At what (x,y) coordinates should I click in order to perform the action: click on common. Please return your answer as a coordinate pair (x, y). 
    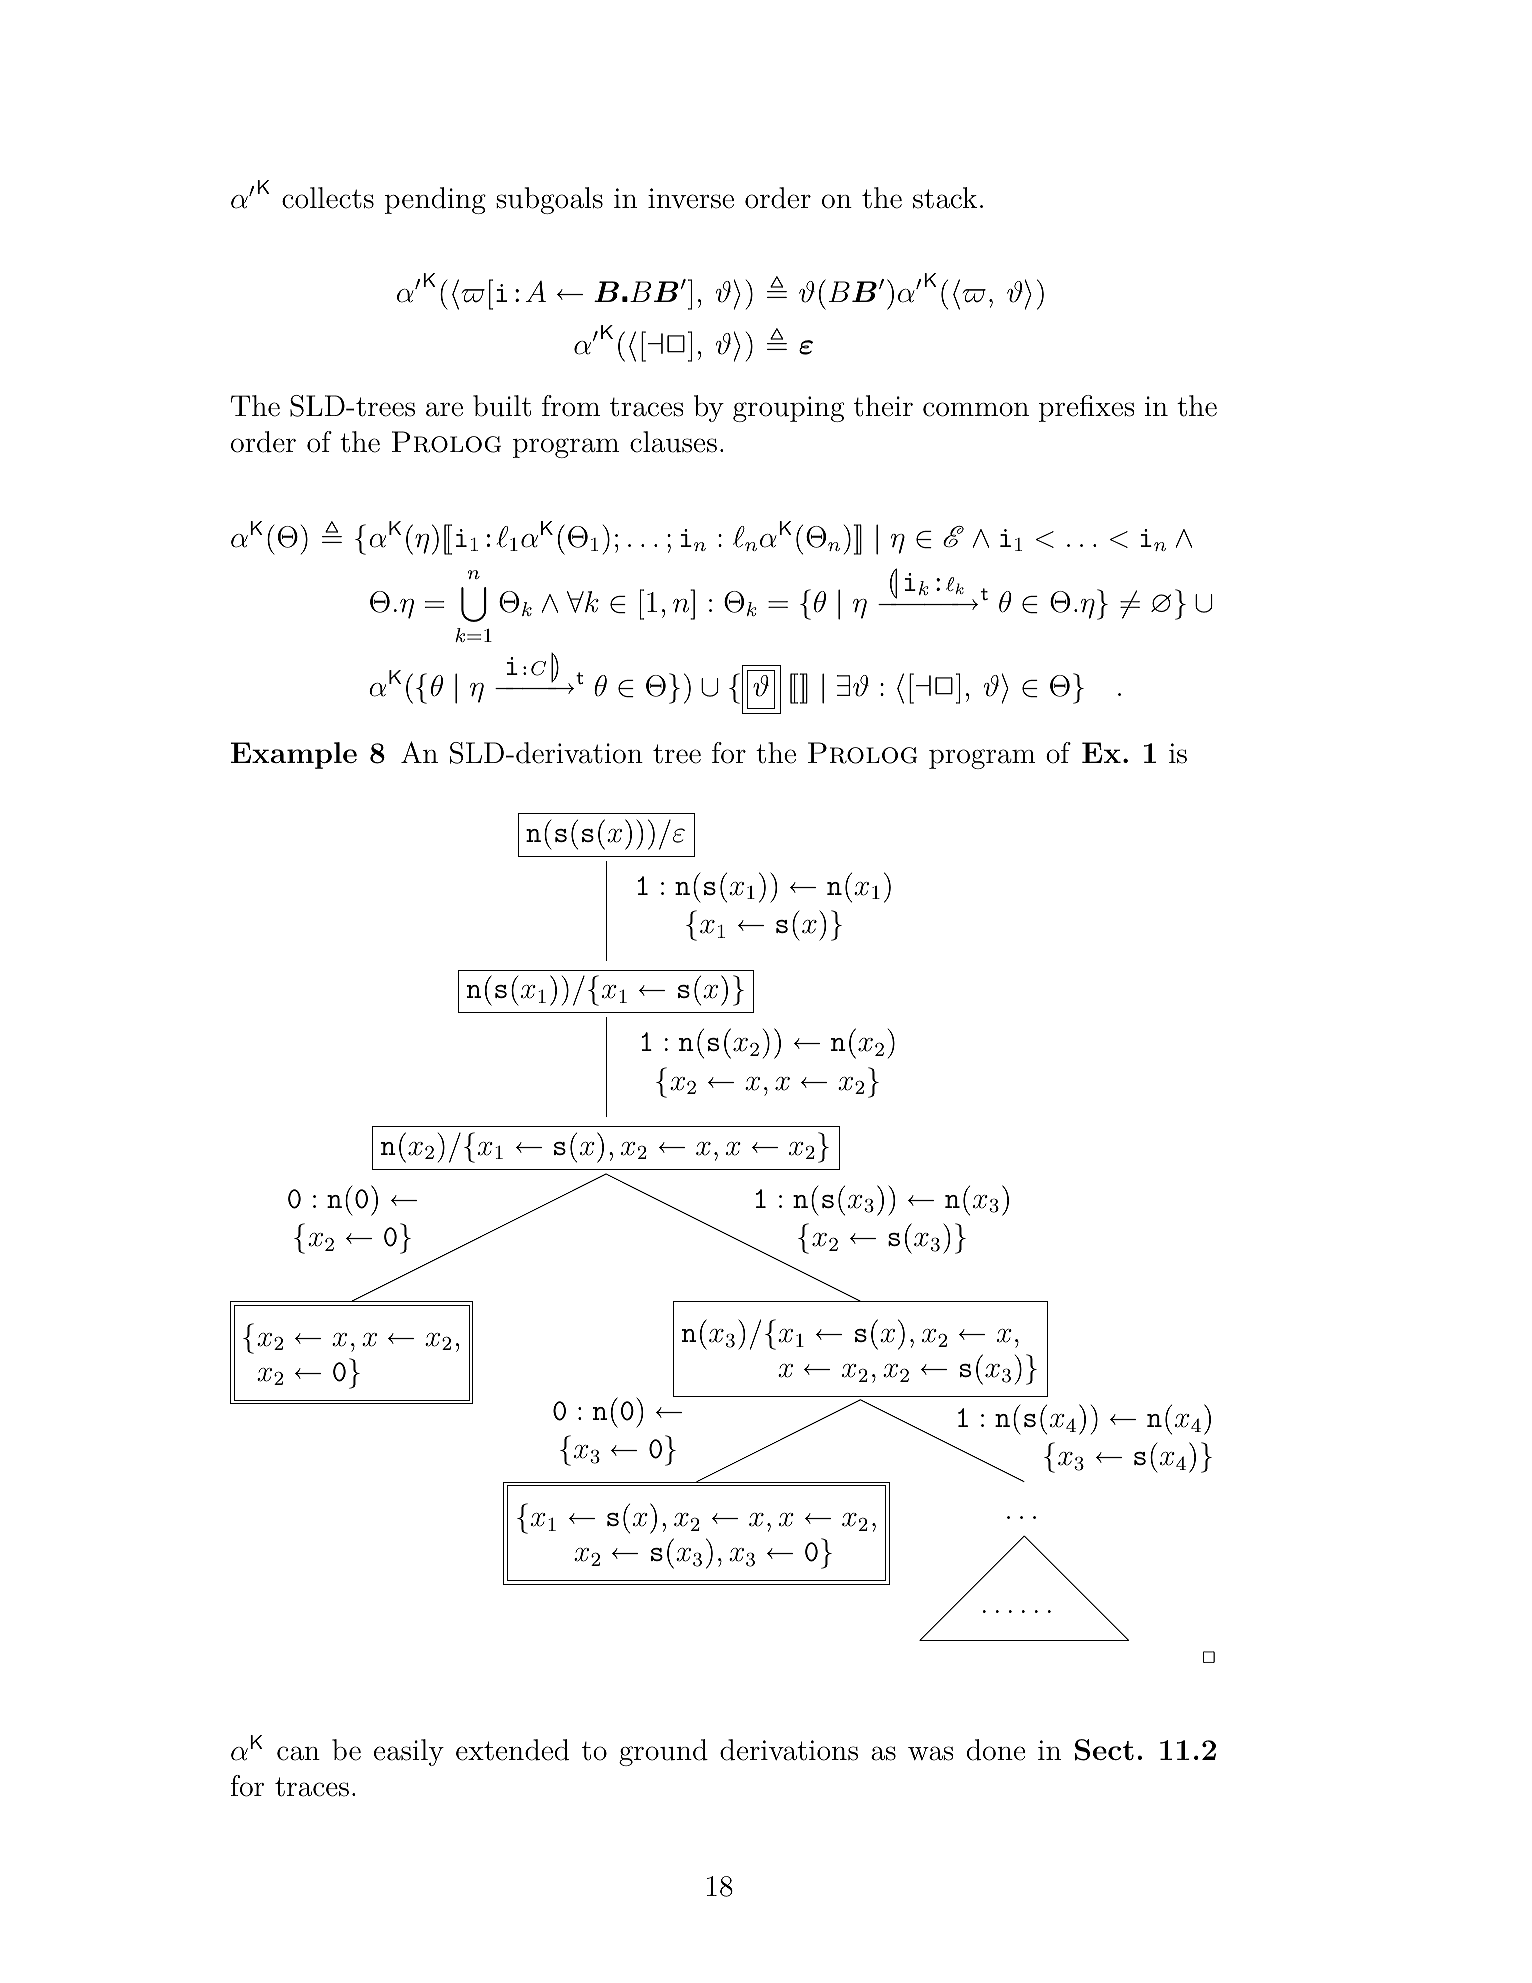
    Looking at the image, I should click on (976, 409).
